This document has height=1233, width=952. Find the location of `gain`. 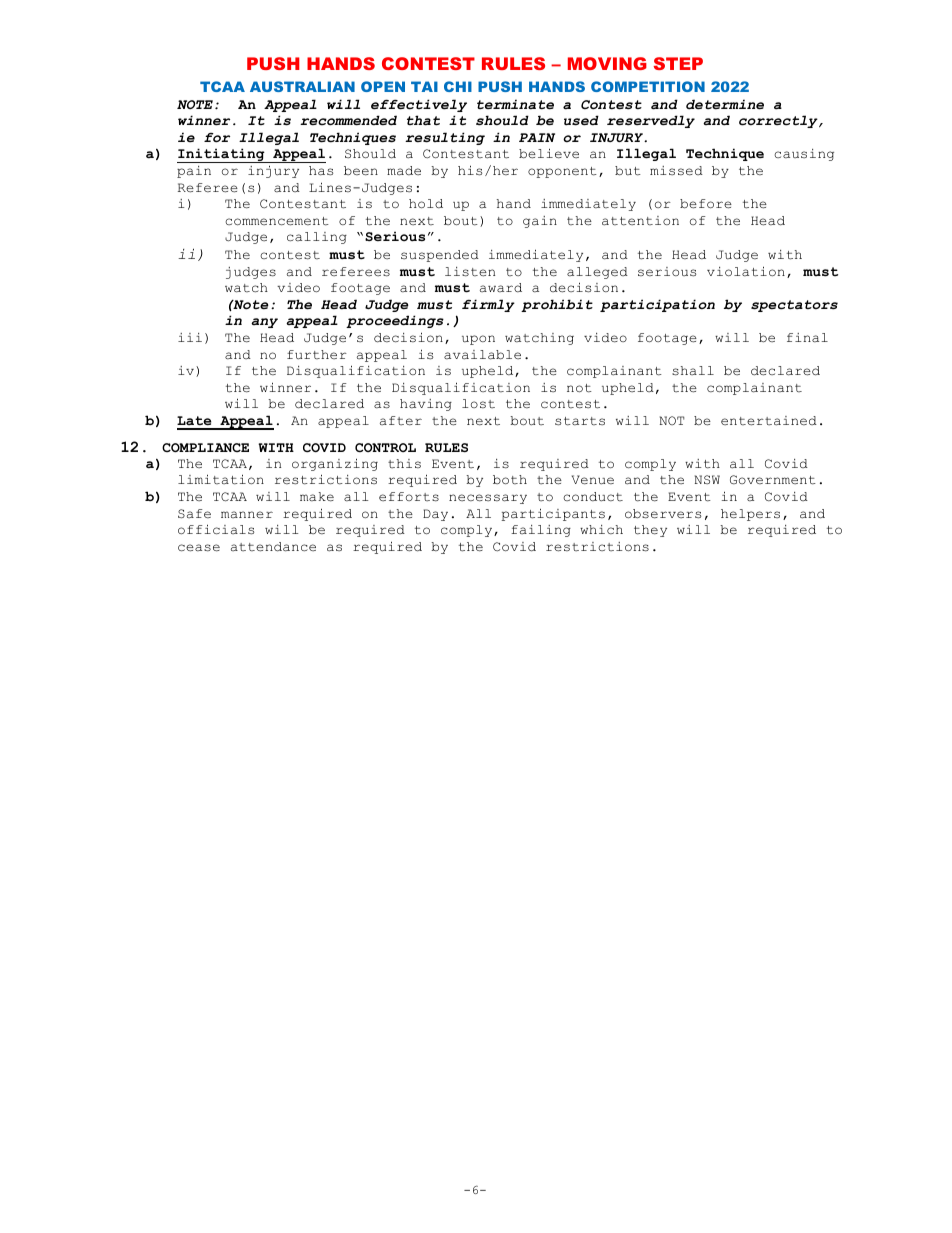

gain is located at coordinates (540, 222).
